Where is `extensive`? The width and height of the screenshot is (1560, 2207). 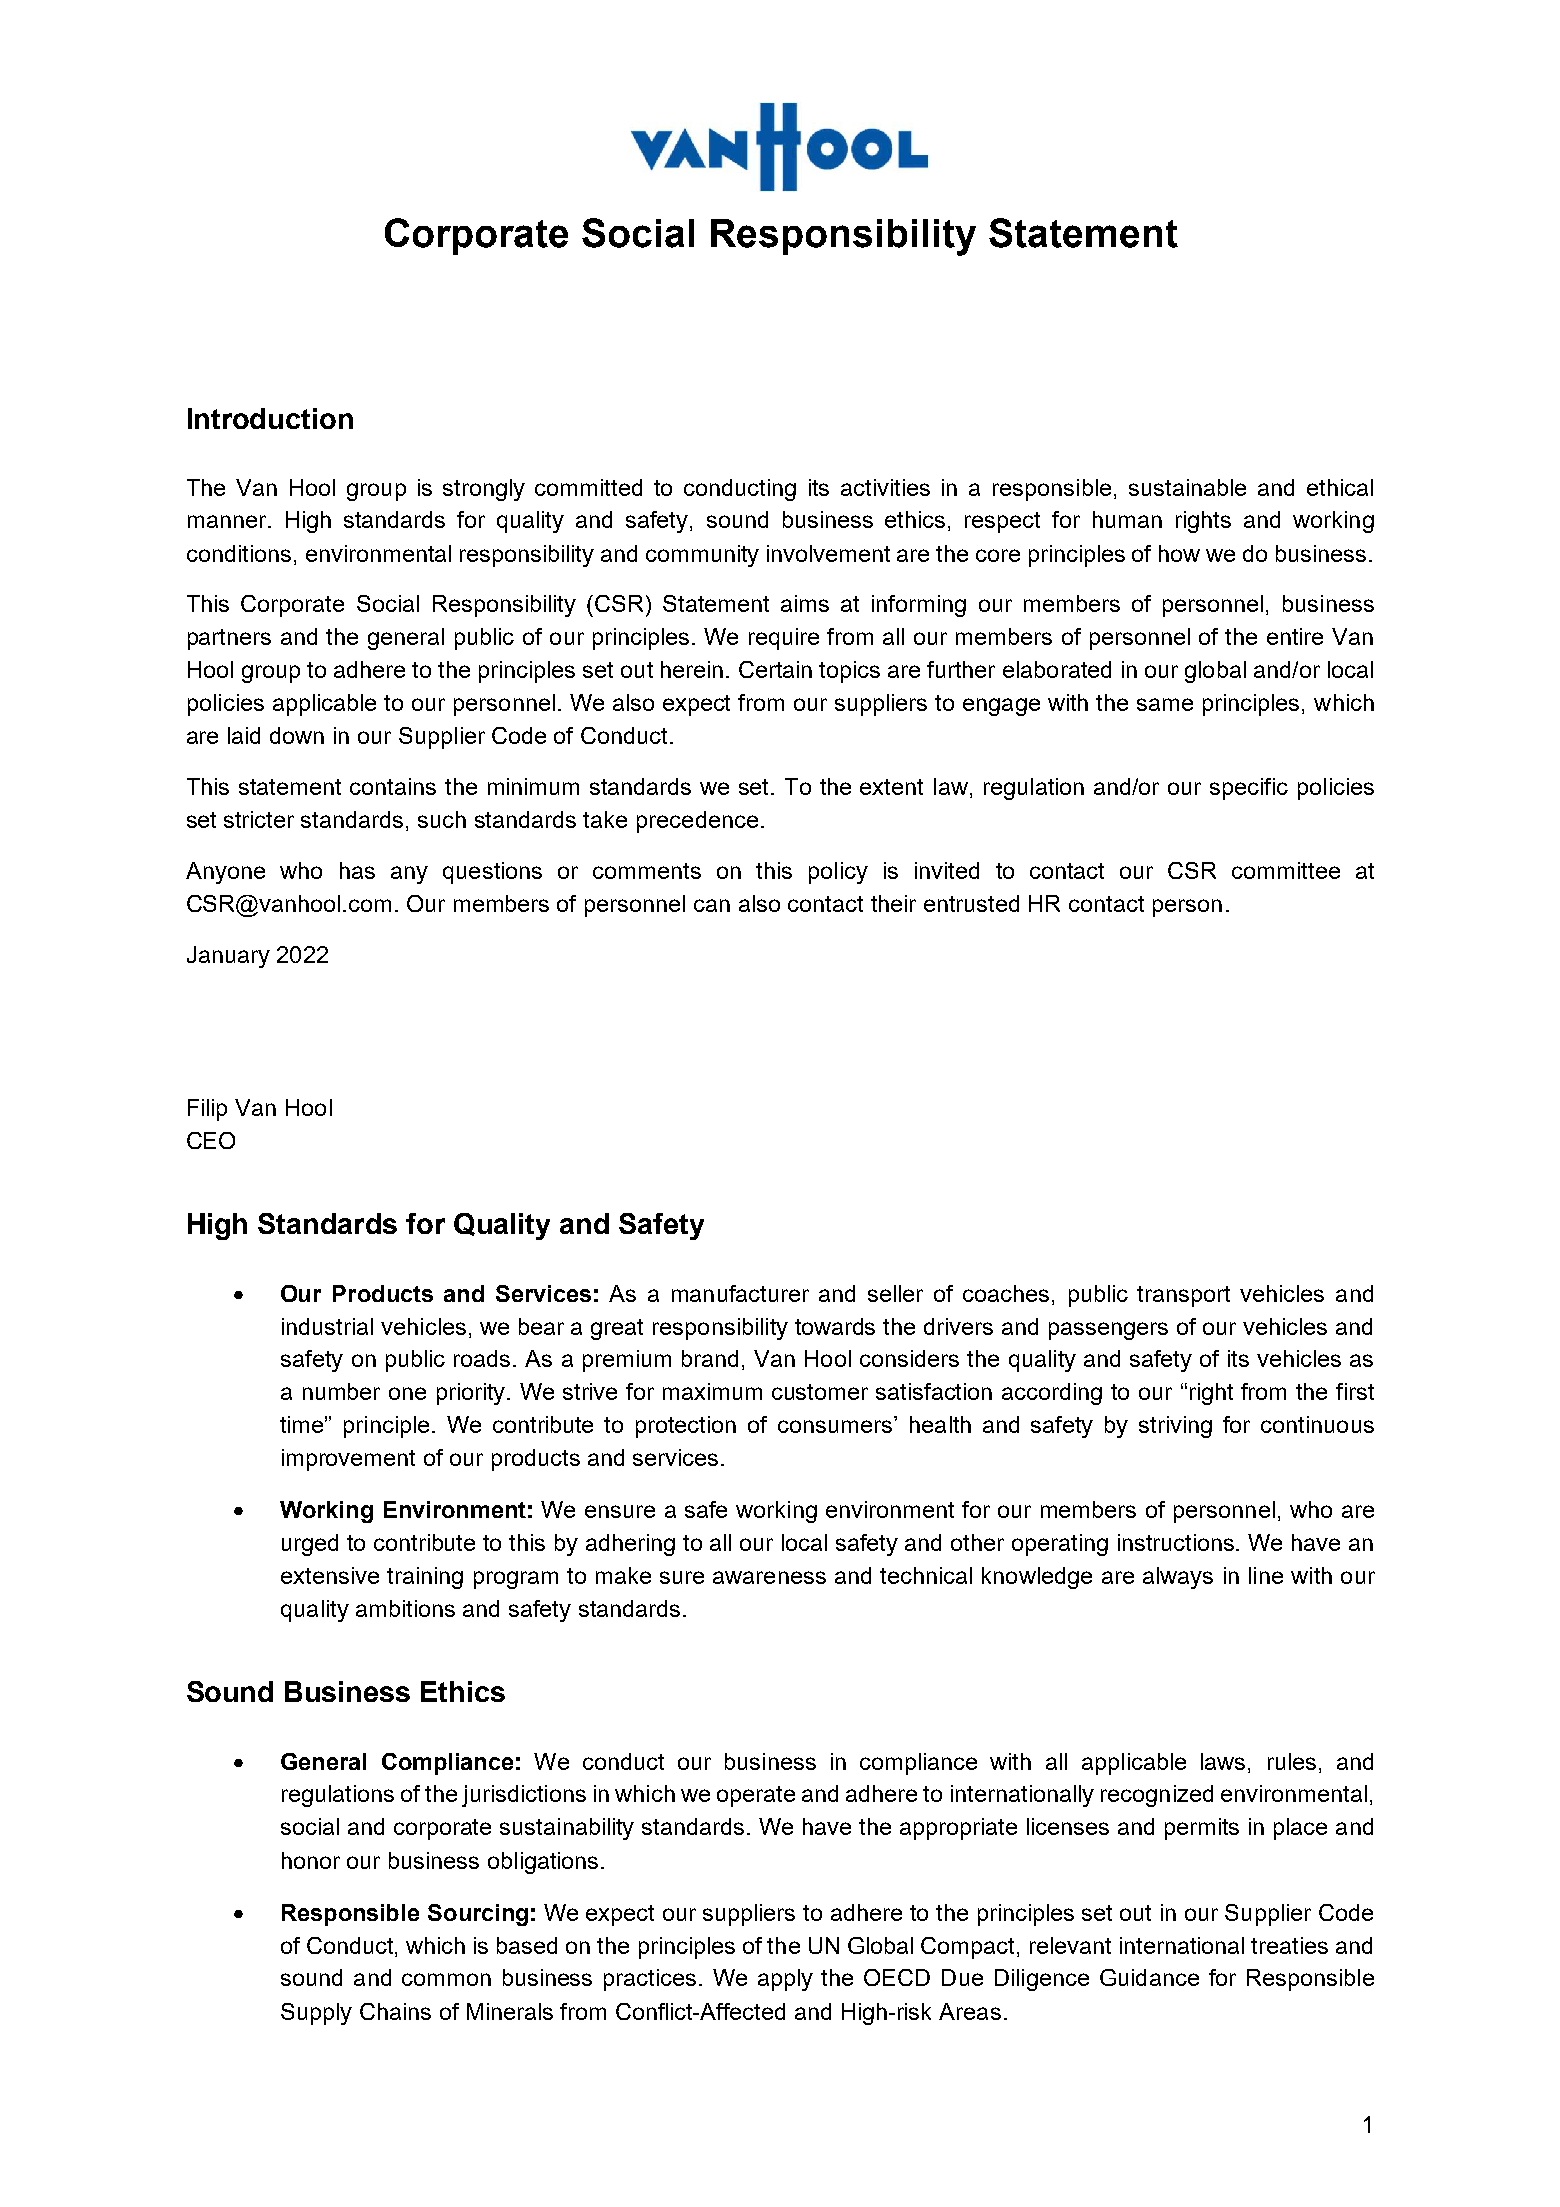 extensive is located at coordinates (330, 1575).
